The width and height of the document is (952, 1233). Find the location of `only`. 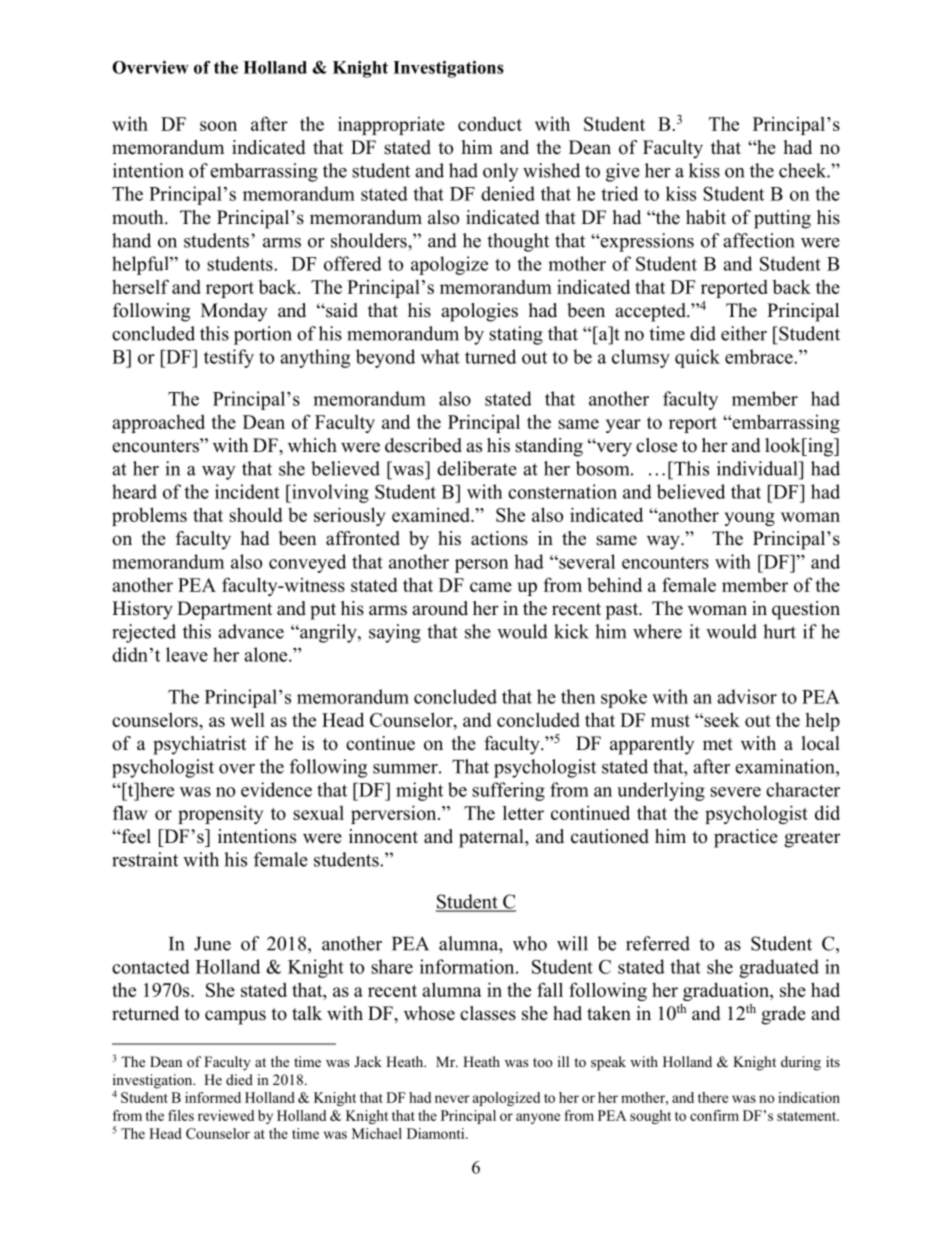

only is located at coordinates (501, 172).
